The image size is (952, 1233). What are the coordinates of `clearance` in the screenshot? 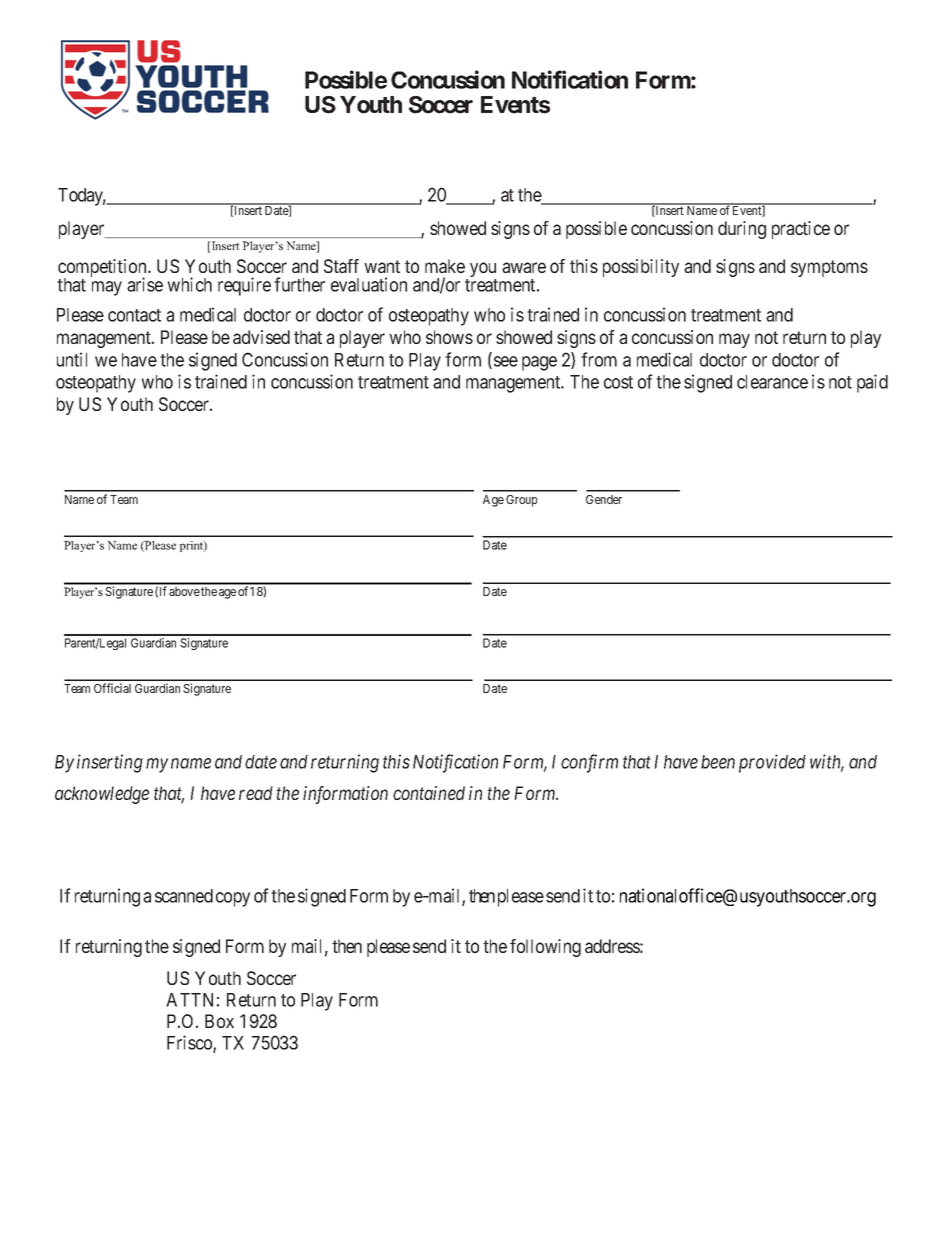 It's located at (772, 382).
